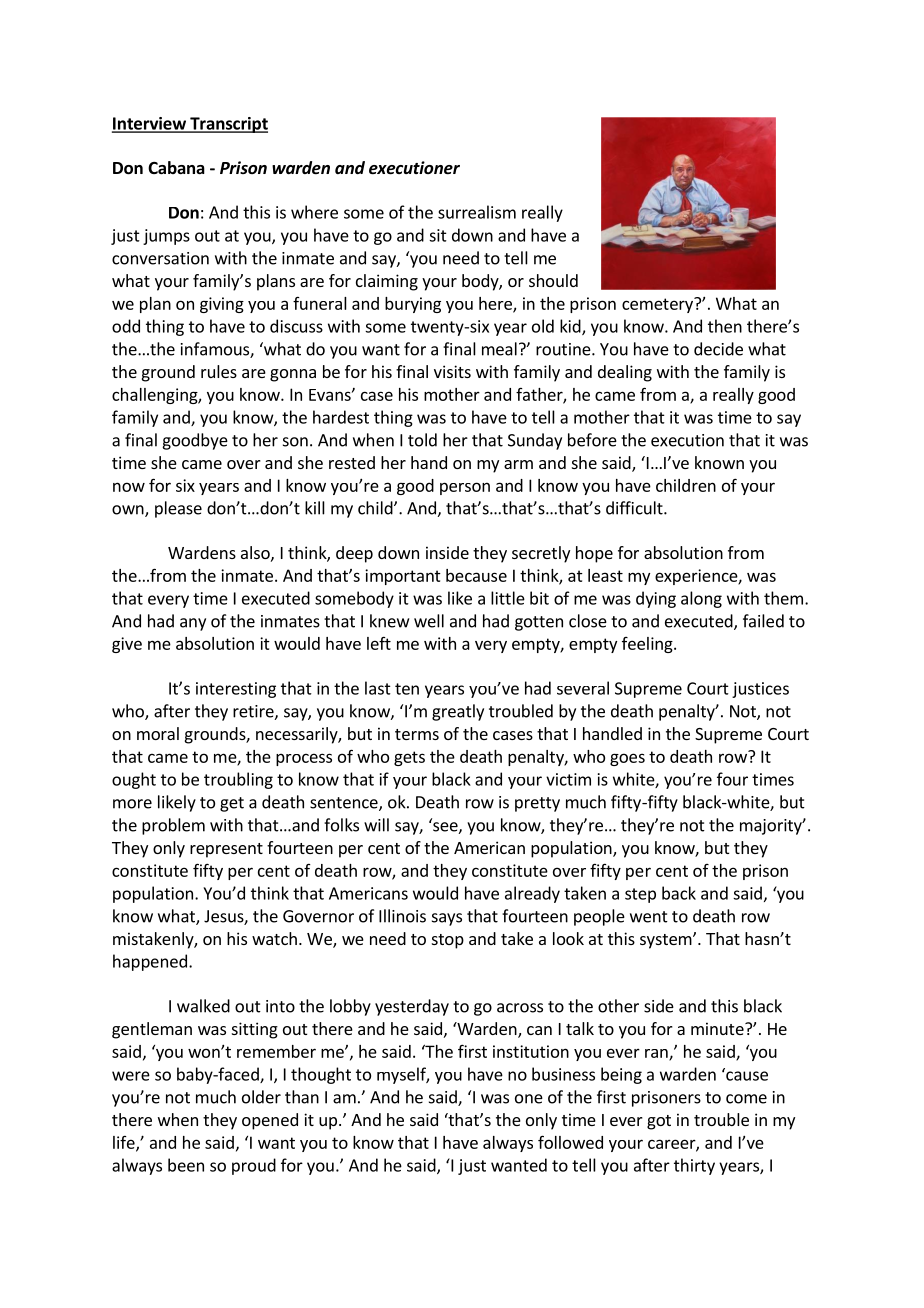 This screenshot has width=924, height=1308. I want to click on been, so click(186, 1165).
